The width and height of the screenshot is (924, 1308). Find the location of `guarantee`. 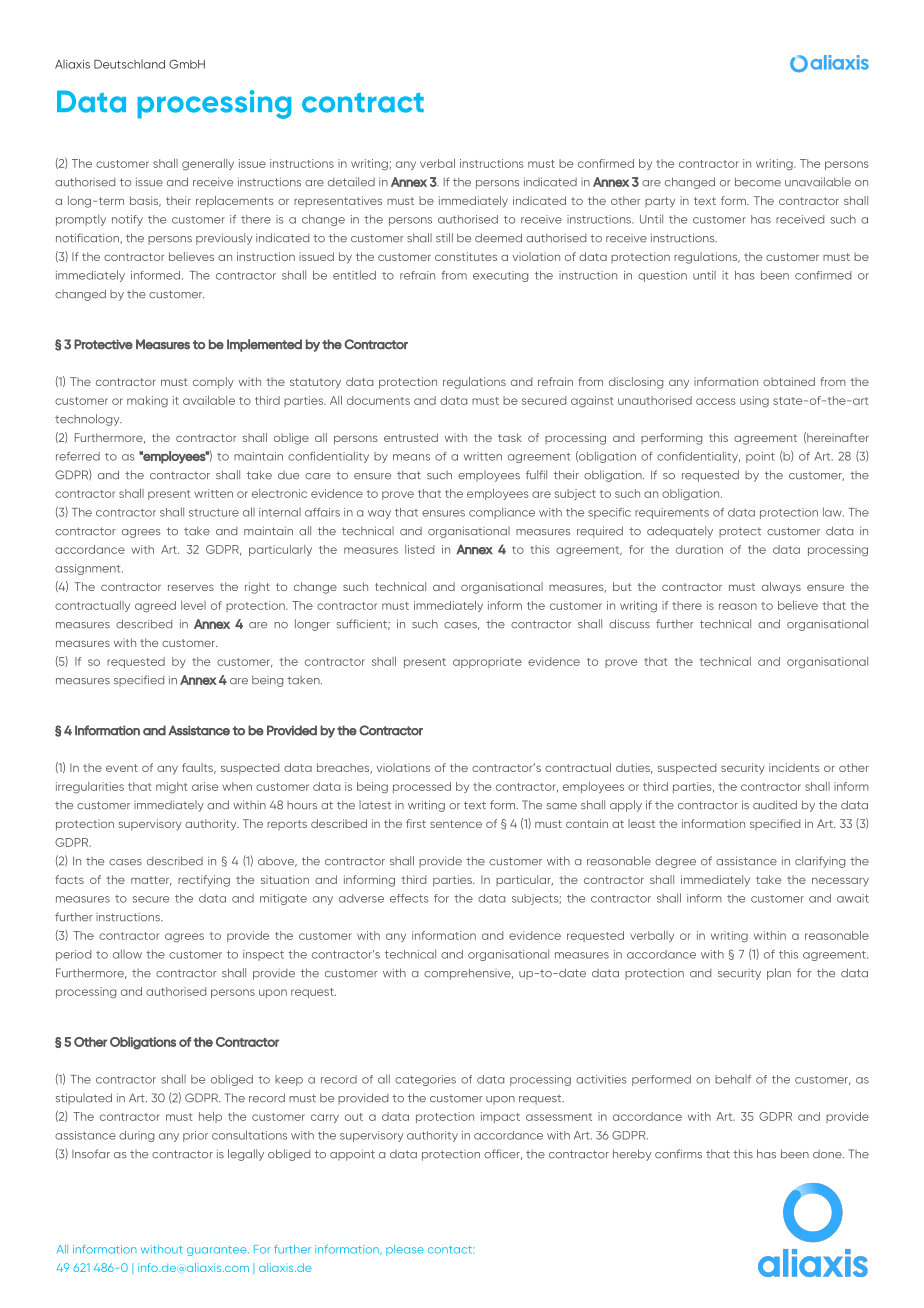

guarantee is located at coordinates (218, 1251).
